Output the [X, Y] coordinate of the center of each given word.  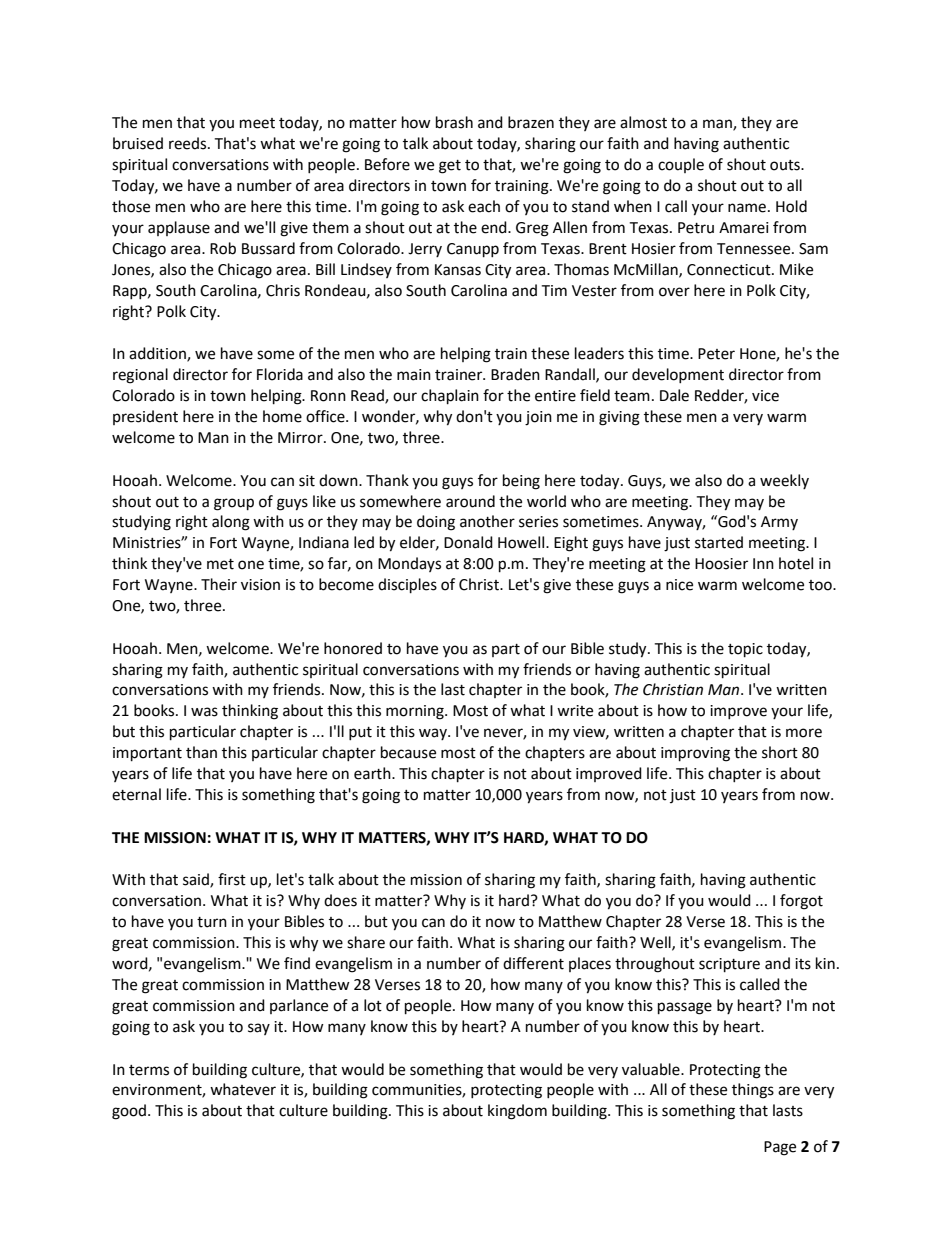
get [450, 167]
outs [786, 165]
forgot [801, 902]
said [197, 880]
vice [765, 396]
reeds [189, 143]
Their [219, 584]
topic [745, 650]
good [130, 1112]
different [533, 963]
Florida [280, 374]
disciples [407, 586]
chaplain [450, 397]
